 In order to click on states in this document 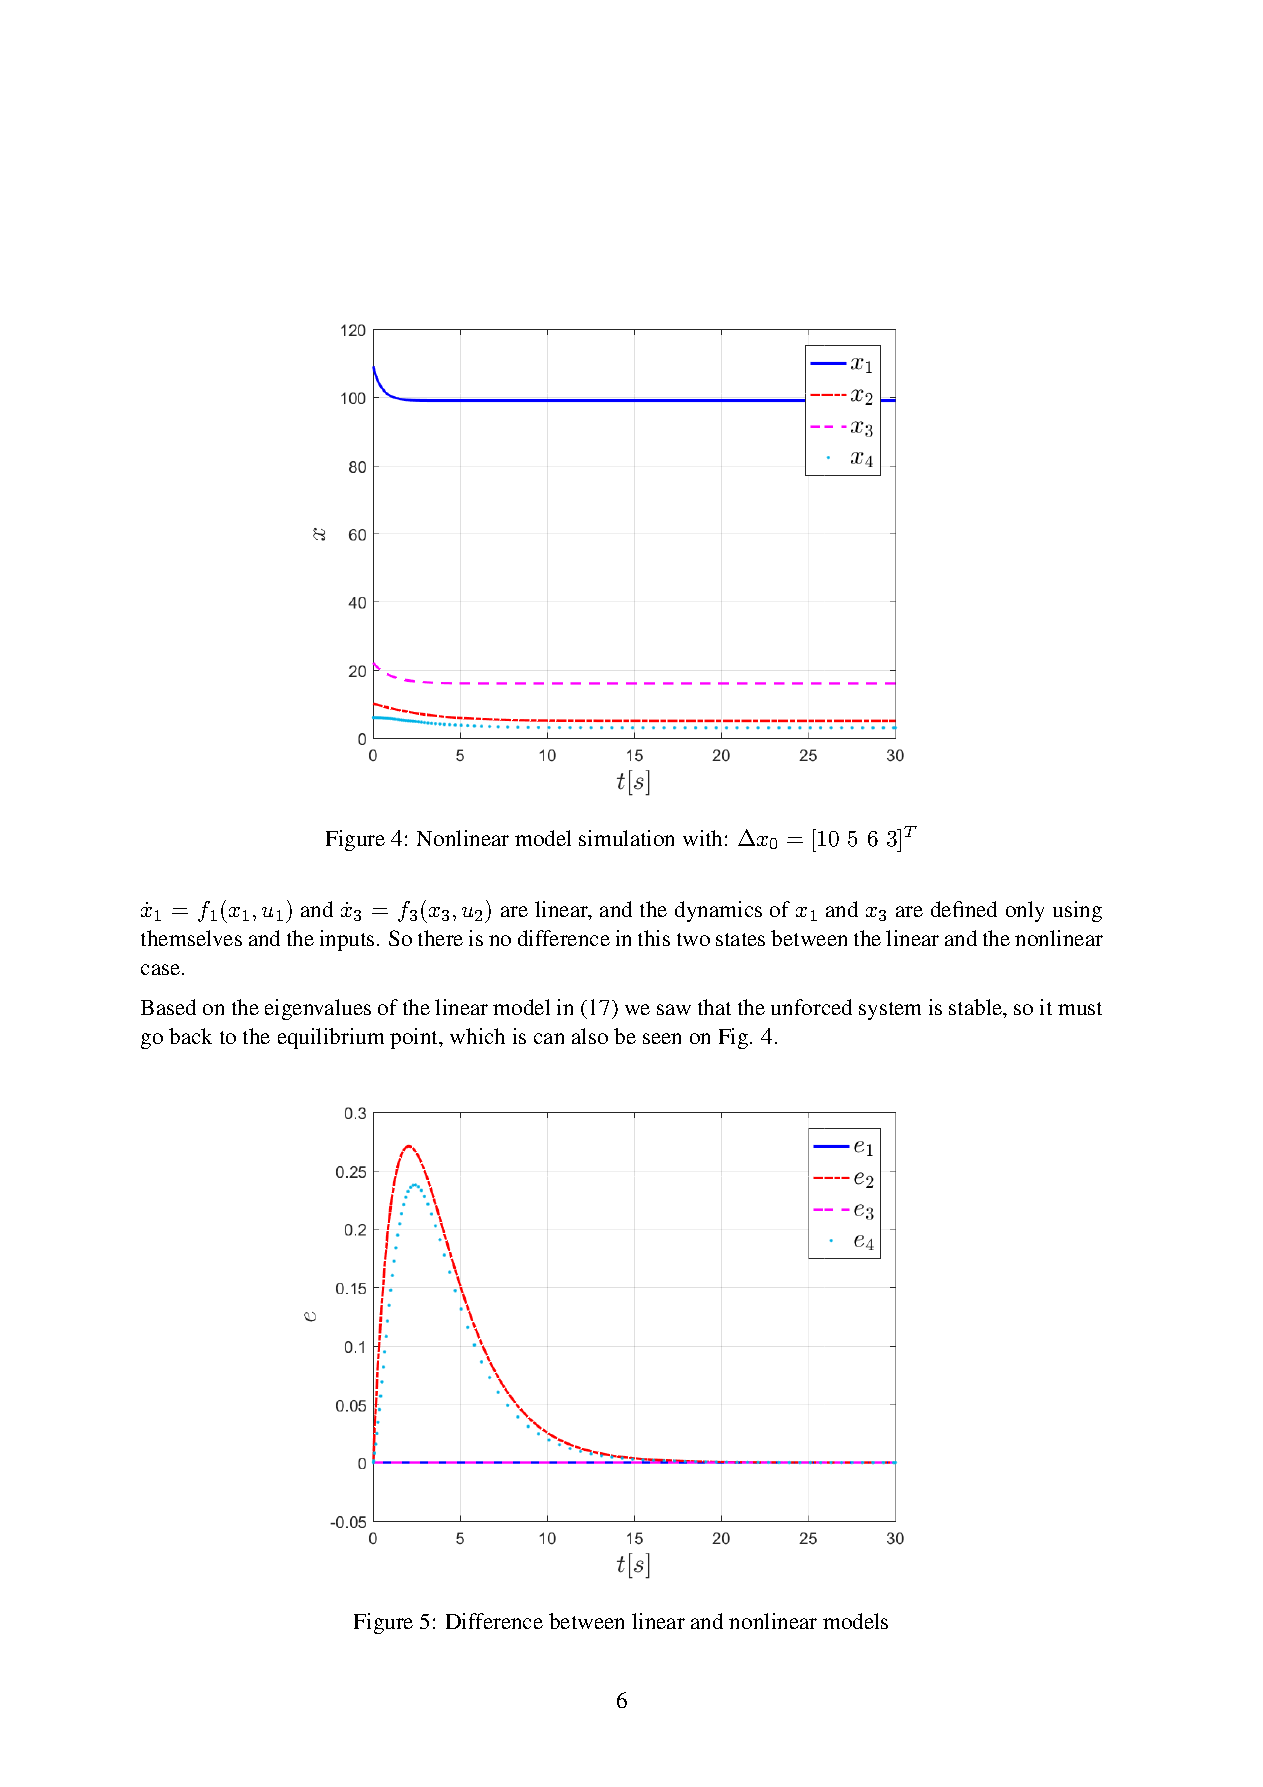, I will do `click(740, 939)`.
